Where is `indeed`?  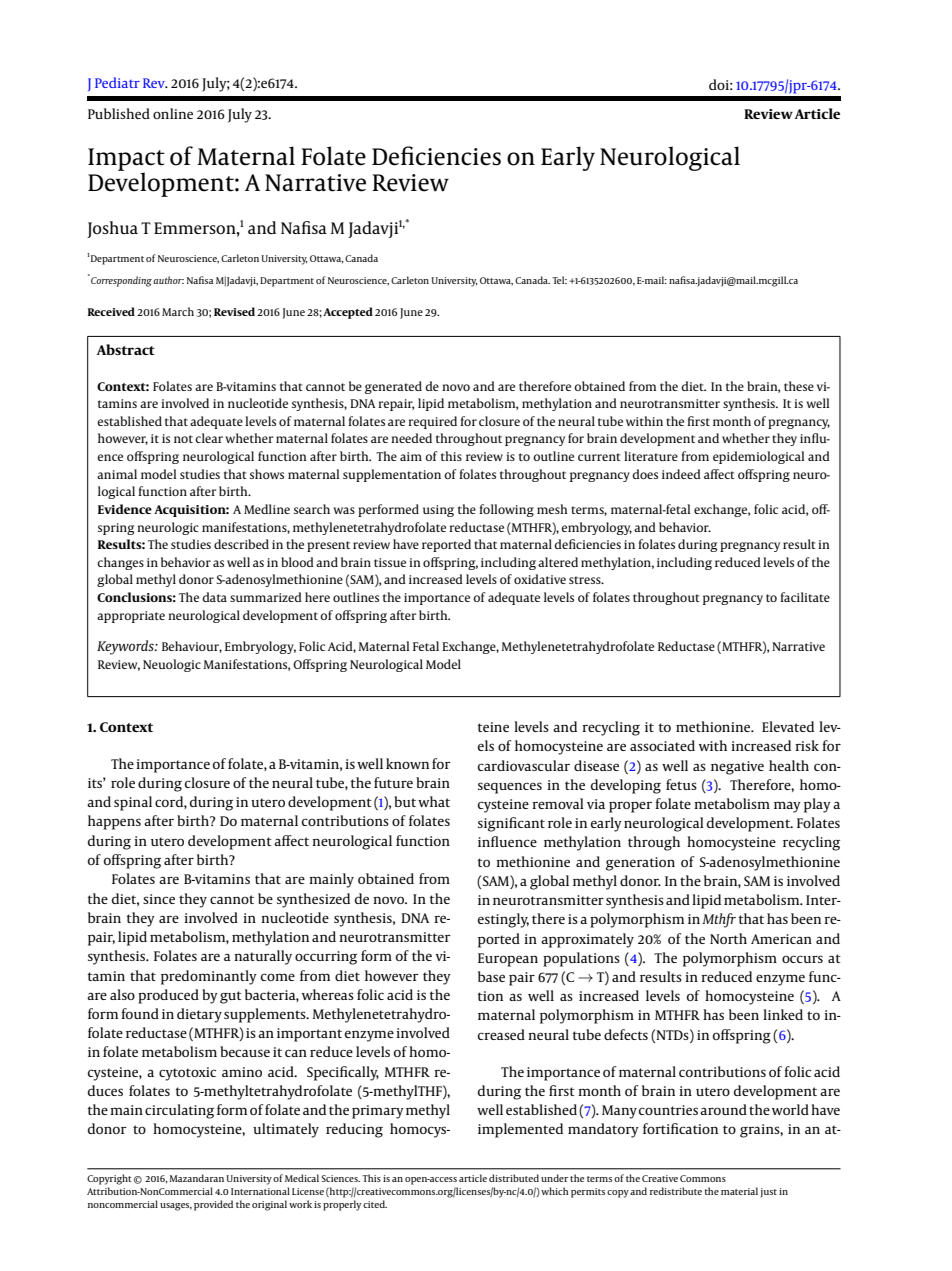 indeed is located at coordinates (681, 474).
